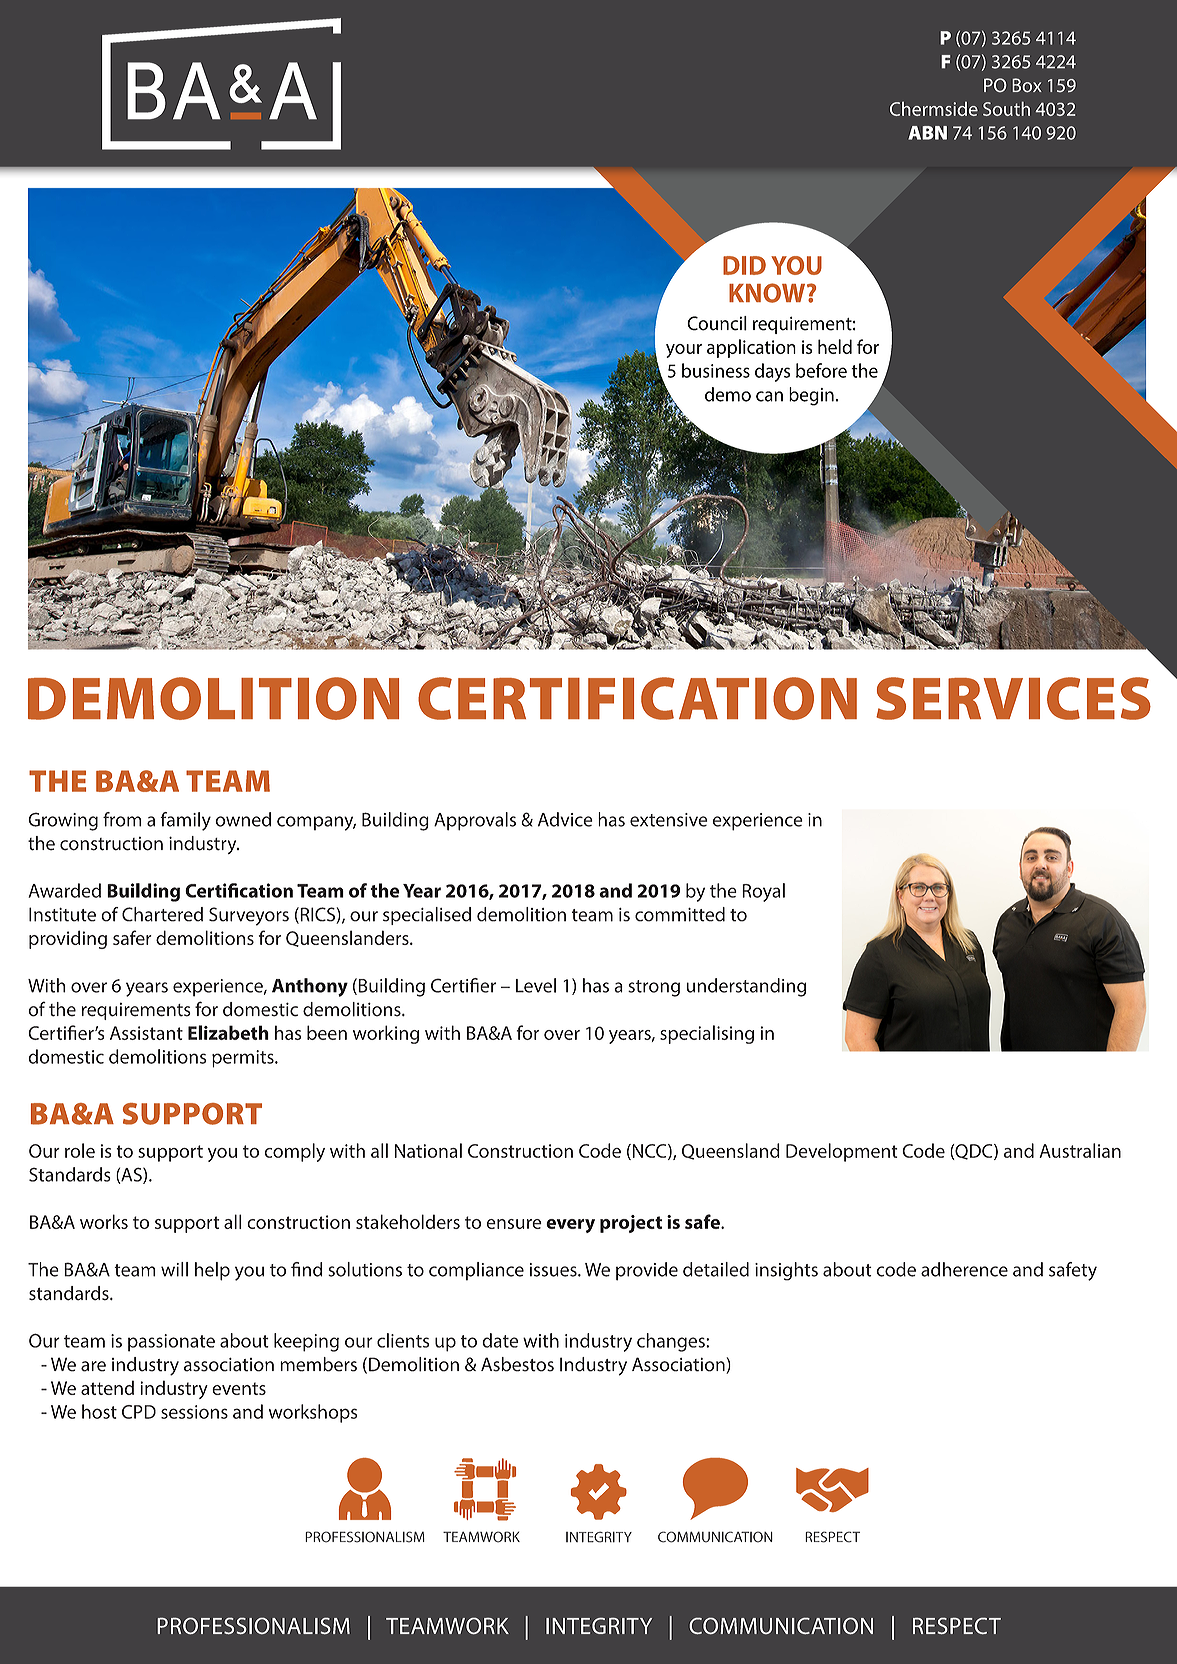  What do you see at coordinates (174, 1269) in the document?
I see `will` at bounding box center [174, 1269].
